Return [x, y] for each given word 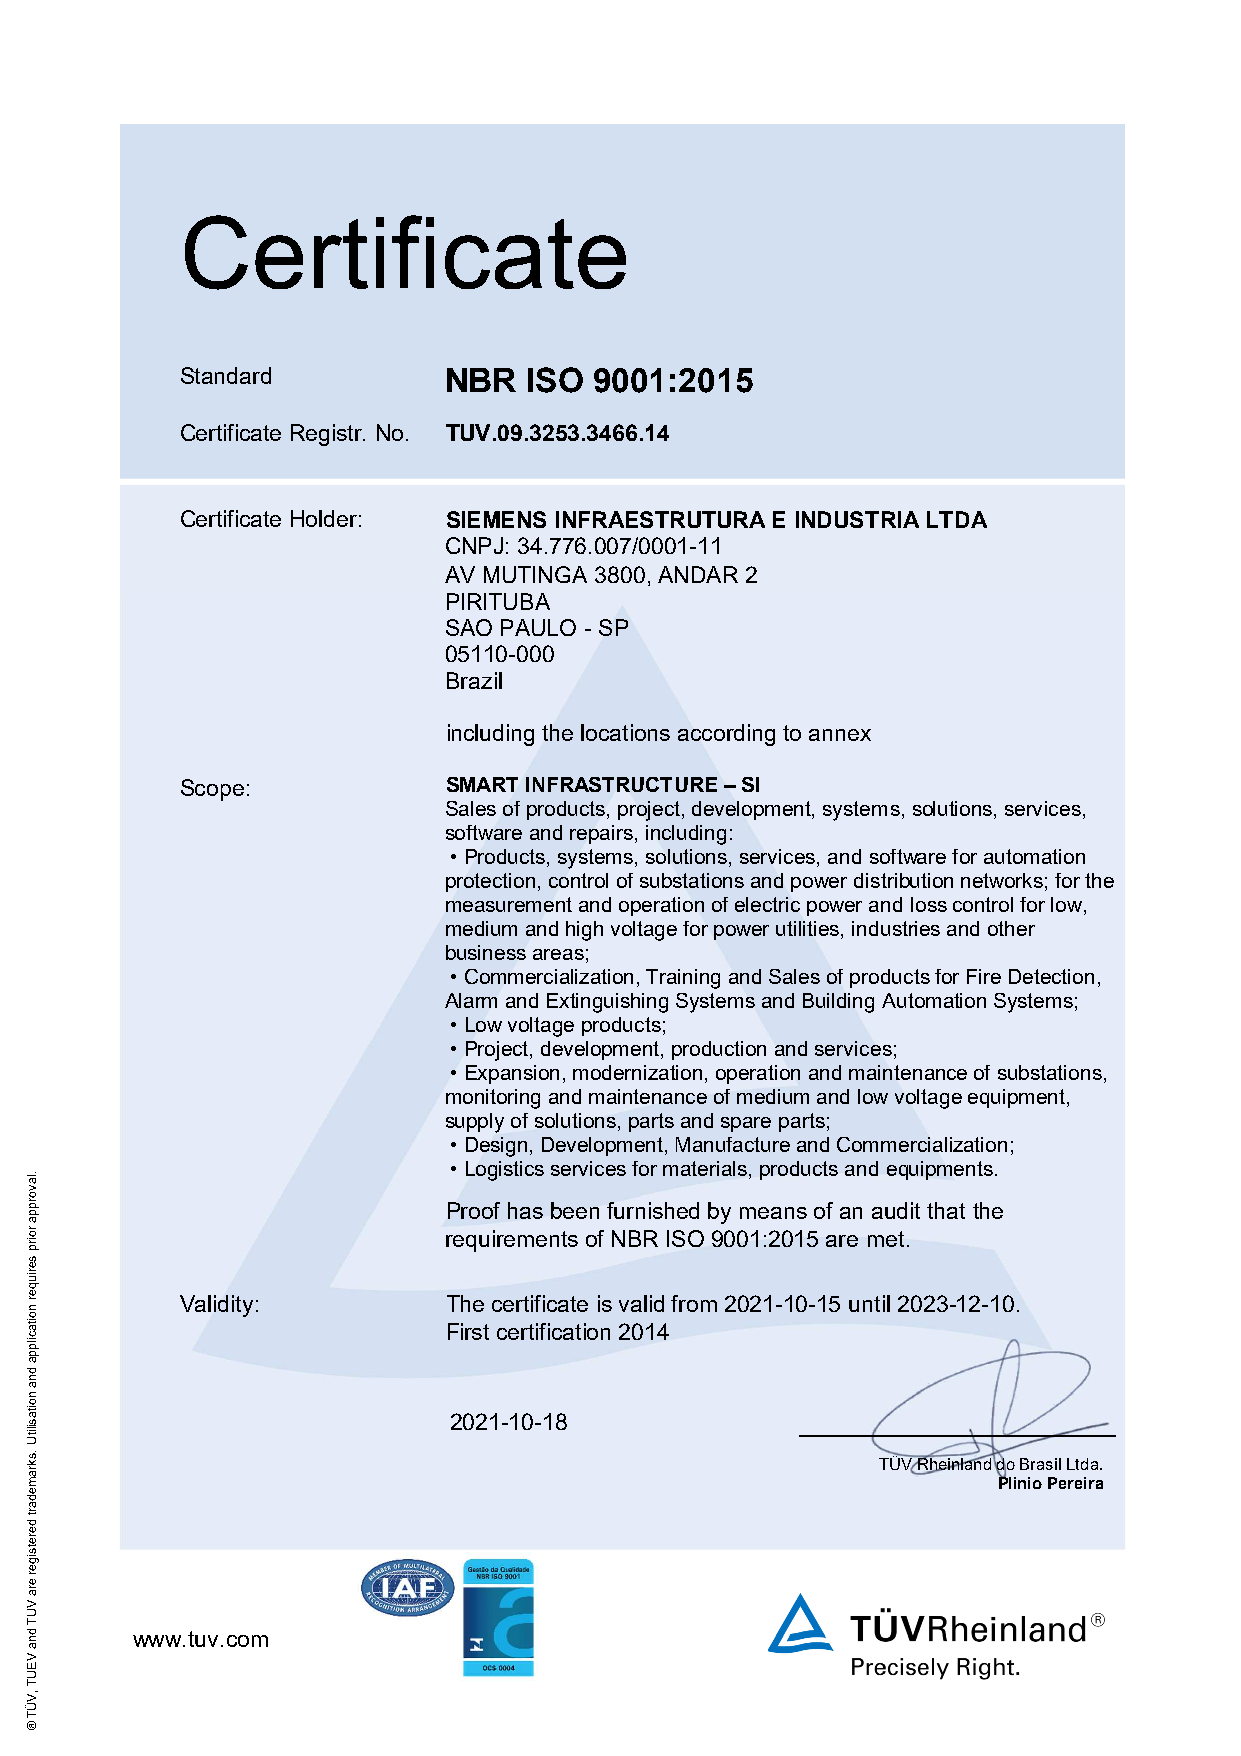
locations [625, 732]
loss [929, 904]
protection [490, 882]
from [694, 1303]
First [468, 1331]
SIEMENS [496, 519]
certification [553, 1331]
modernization [637, 1072]
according [726, 735]
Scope [212, 790]
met [886, 1239]
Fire [984, 976]
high [584, 931]
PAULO [538, 627]
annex [840, 735]
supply [475, 1123]
